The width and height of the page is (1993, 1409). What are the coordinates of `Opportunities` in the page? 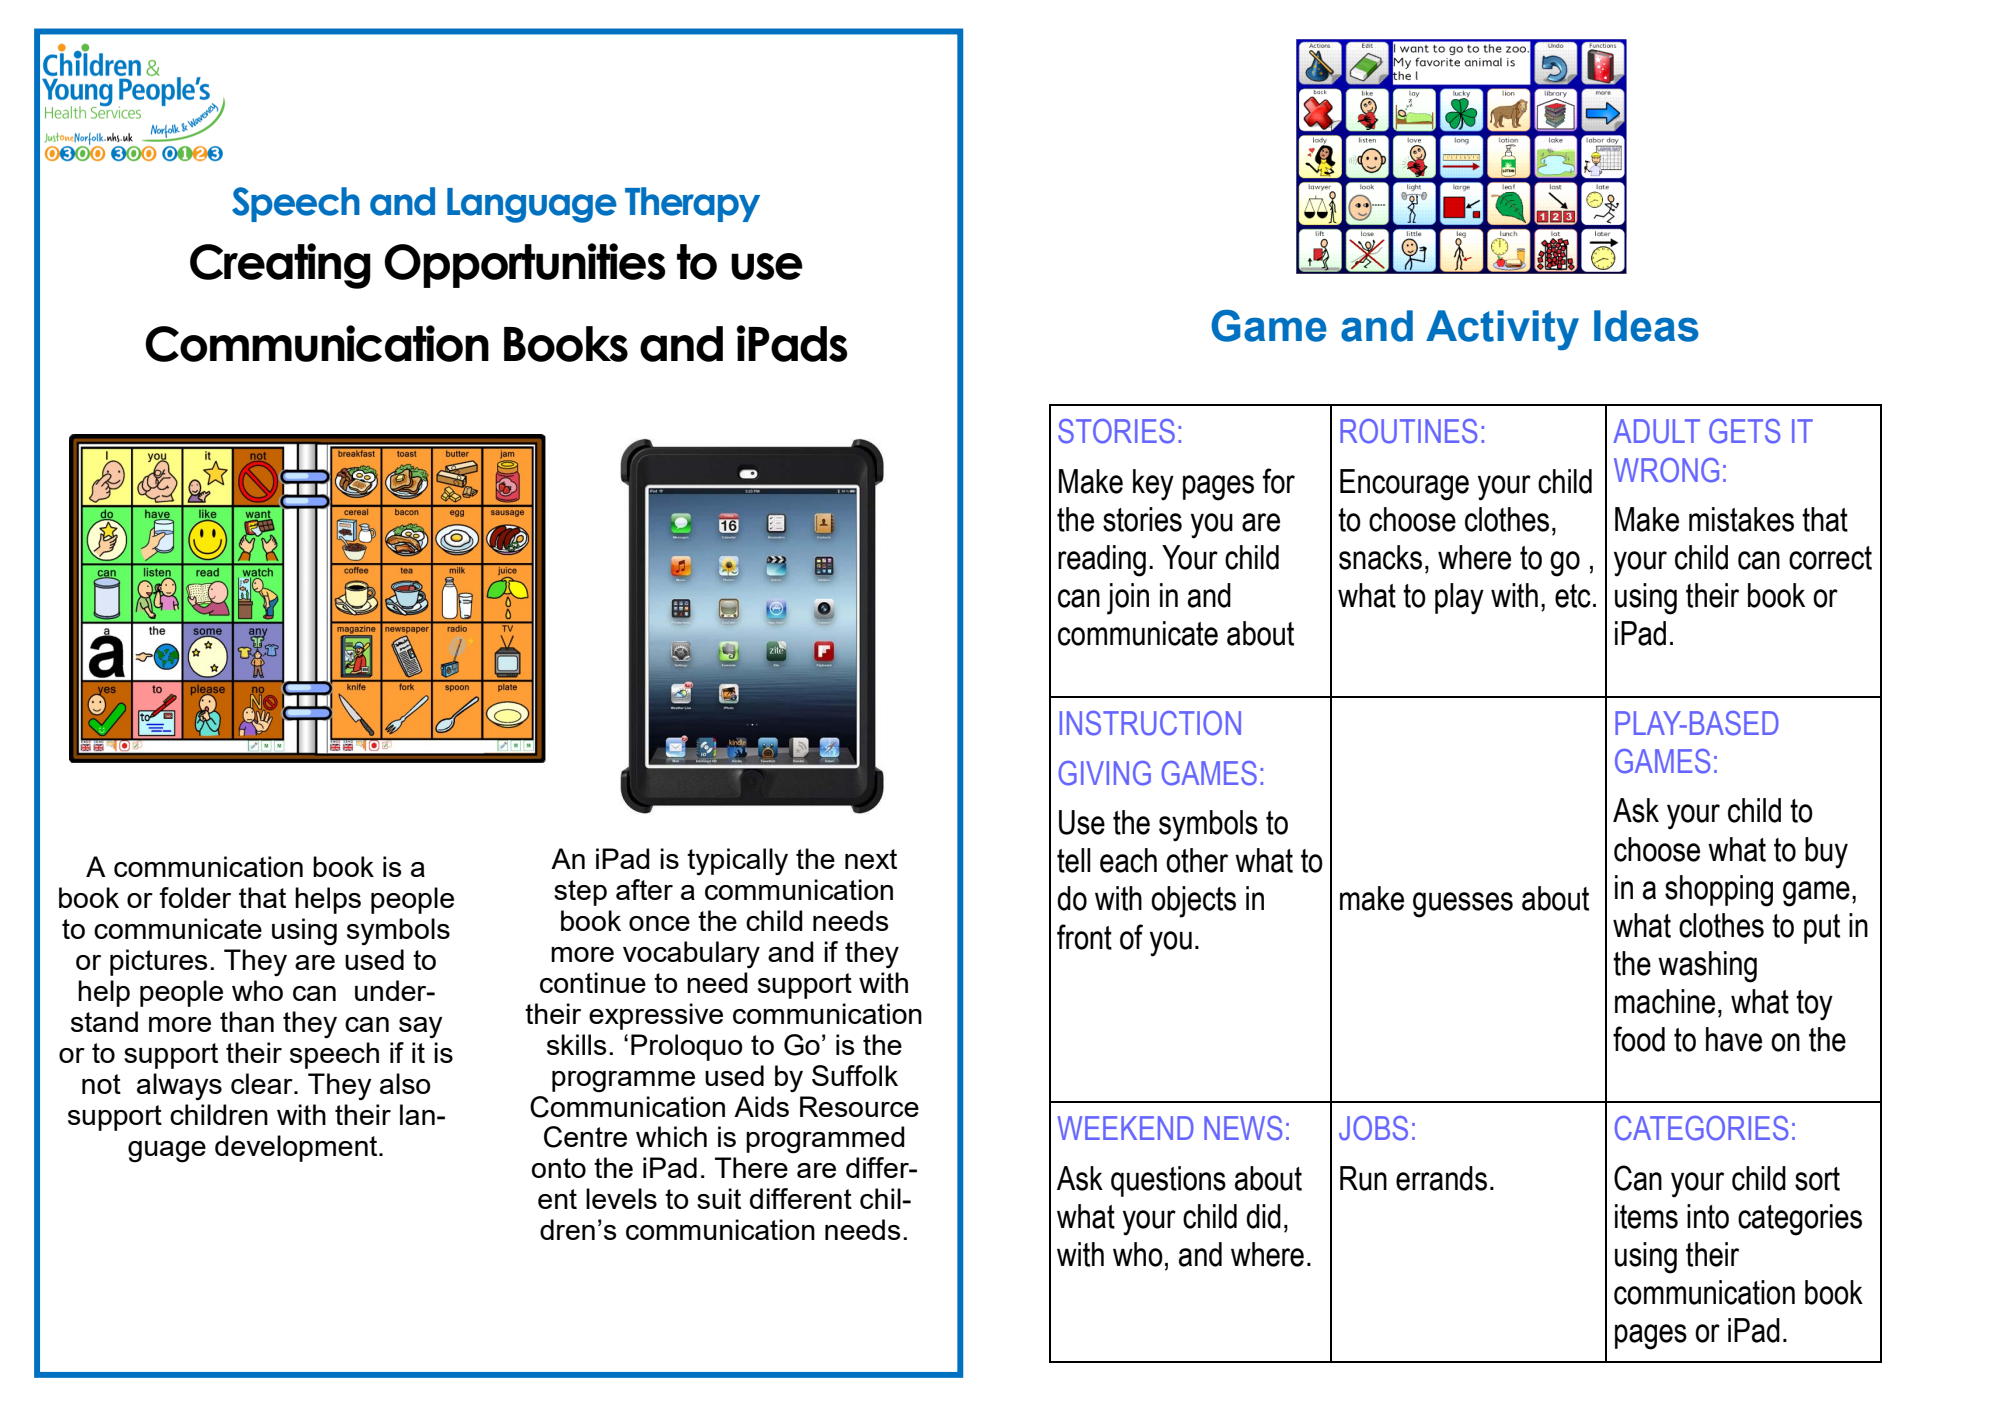 It's located at (525, 265).
